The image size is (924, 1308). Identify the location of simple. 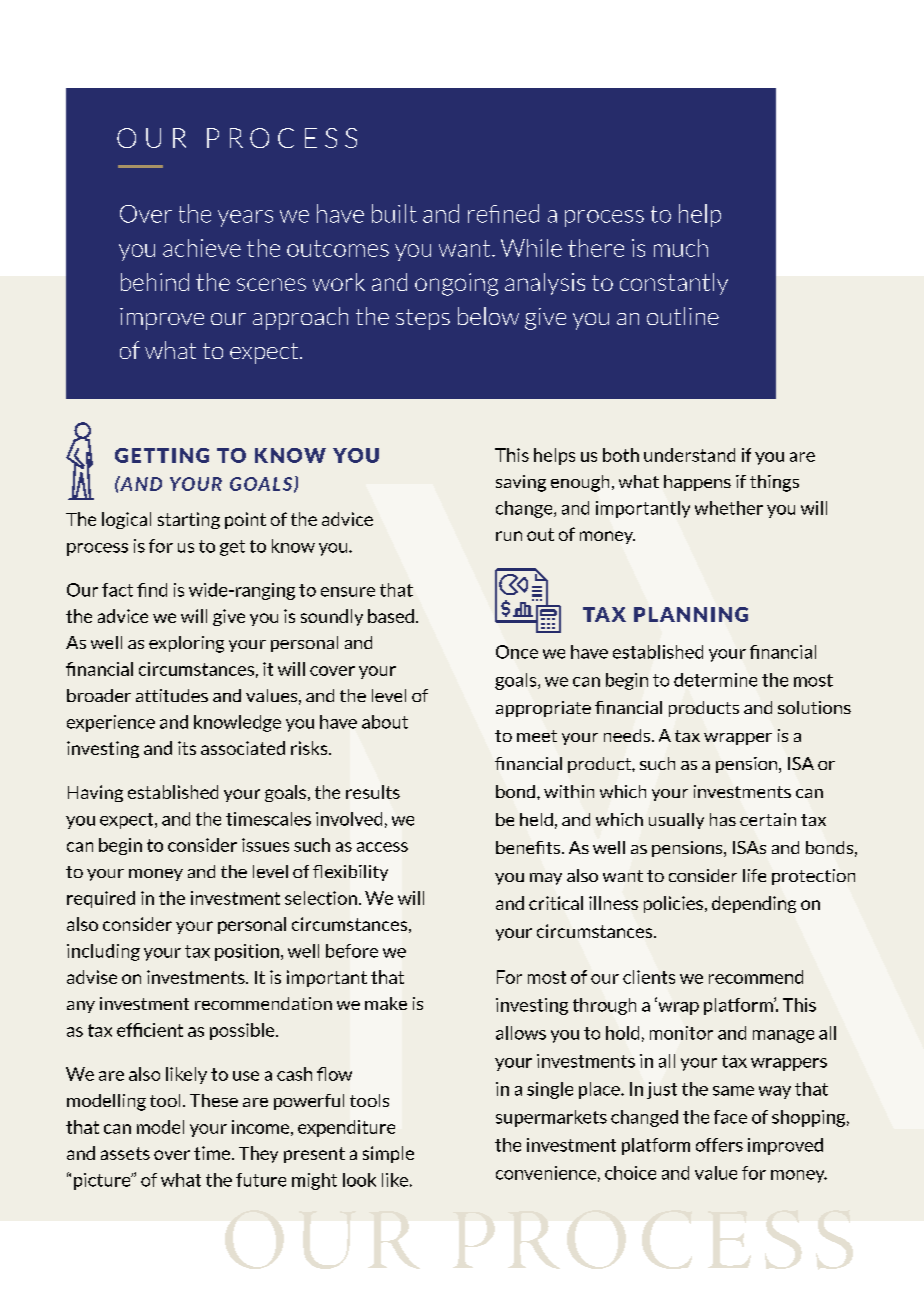
(388, 1154).
